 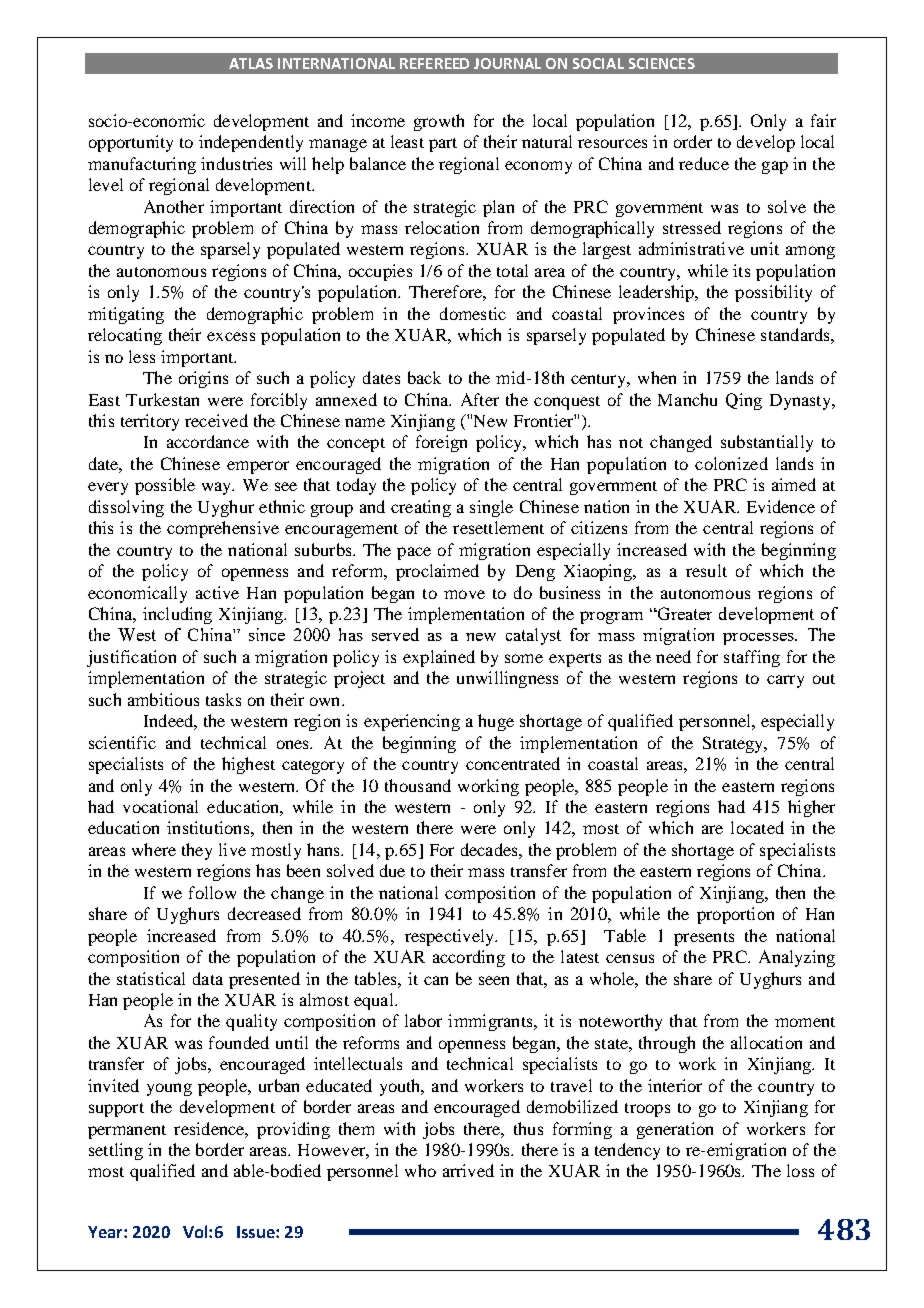 What do you see at coordinates (439, 122) in the screenshot?
I see `growth` at bounding box center [439, 122].
